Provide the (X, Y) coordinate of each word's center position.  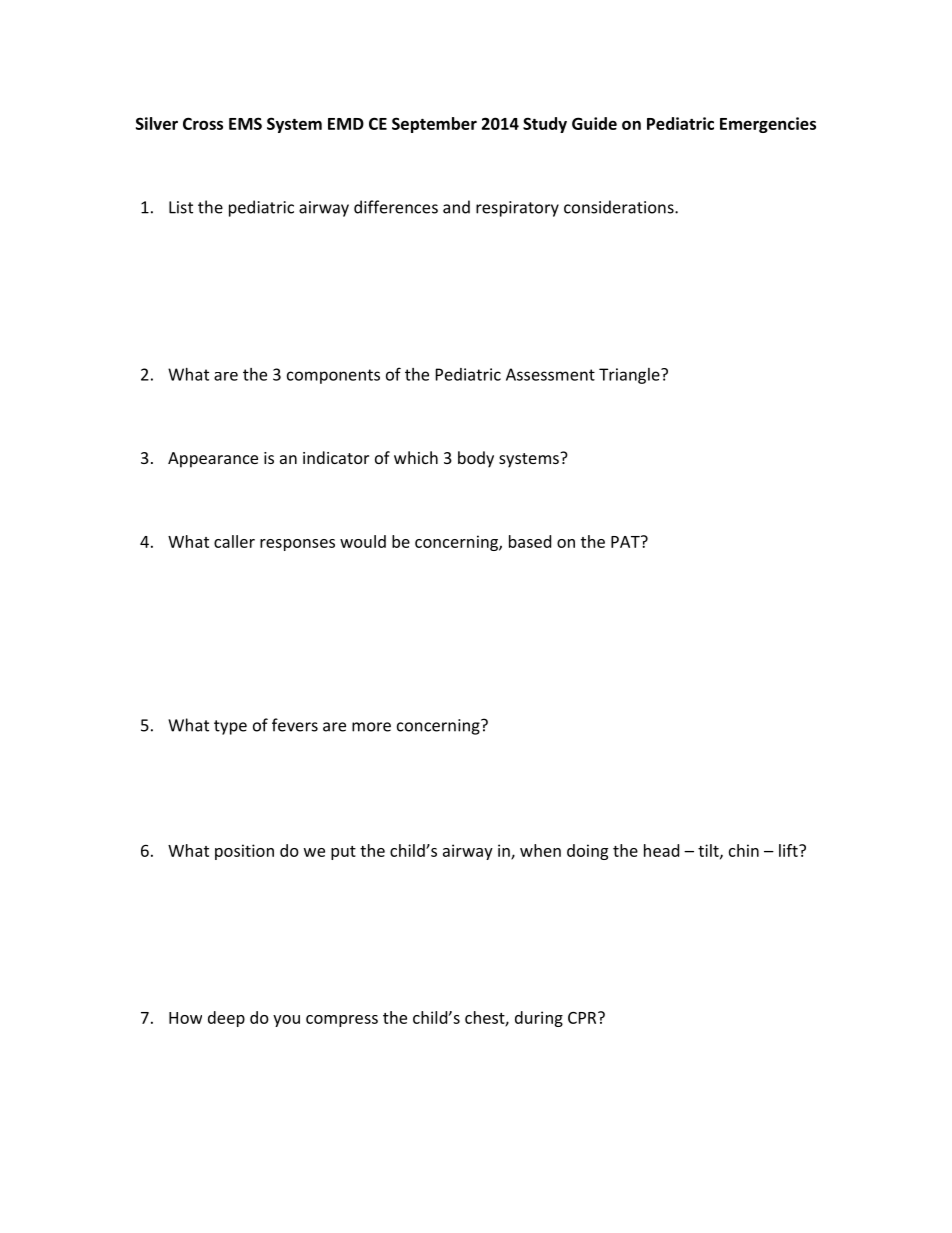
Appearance (213, 460)
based (530, 541)
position (244, 852)
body (476, 459)
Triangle (630, 376)
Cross (203, 123)
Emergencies (768, 125)
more (371, 727)
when (540, 850)
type (230, 727)
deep (226, 1019)
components (333, 376)
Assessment (550, 374)
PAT (626, 541)
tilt (709, 851)
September (434, 125)
